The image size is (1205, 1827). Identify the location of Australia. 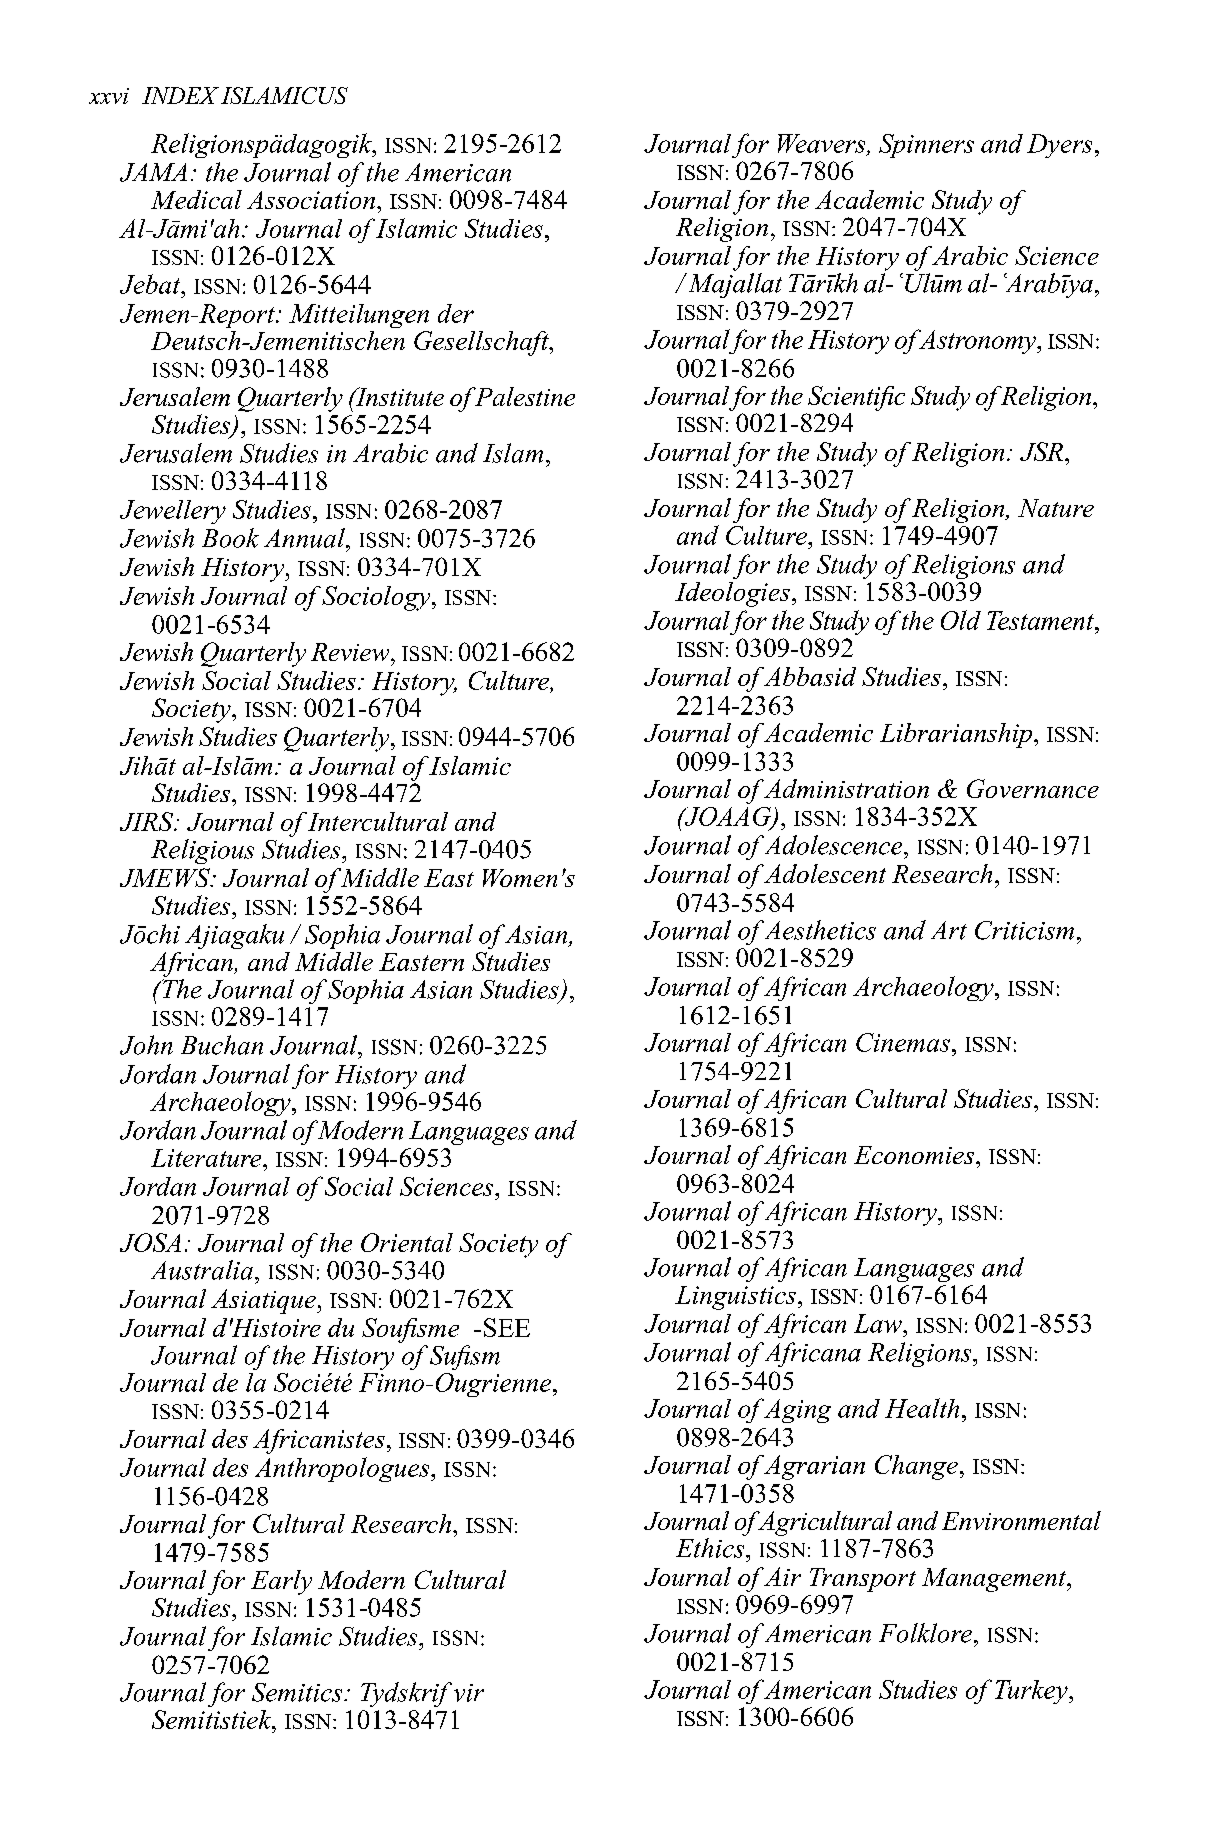
(202, 1270).
